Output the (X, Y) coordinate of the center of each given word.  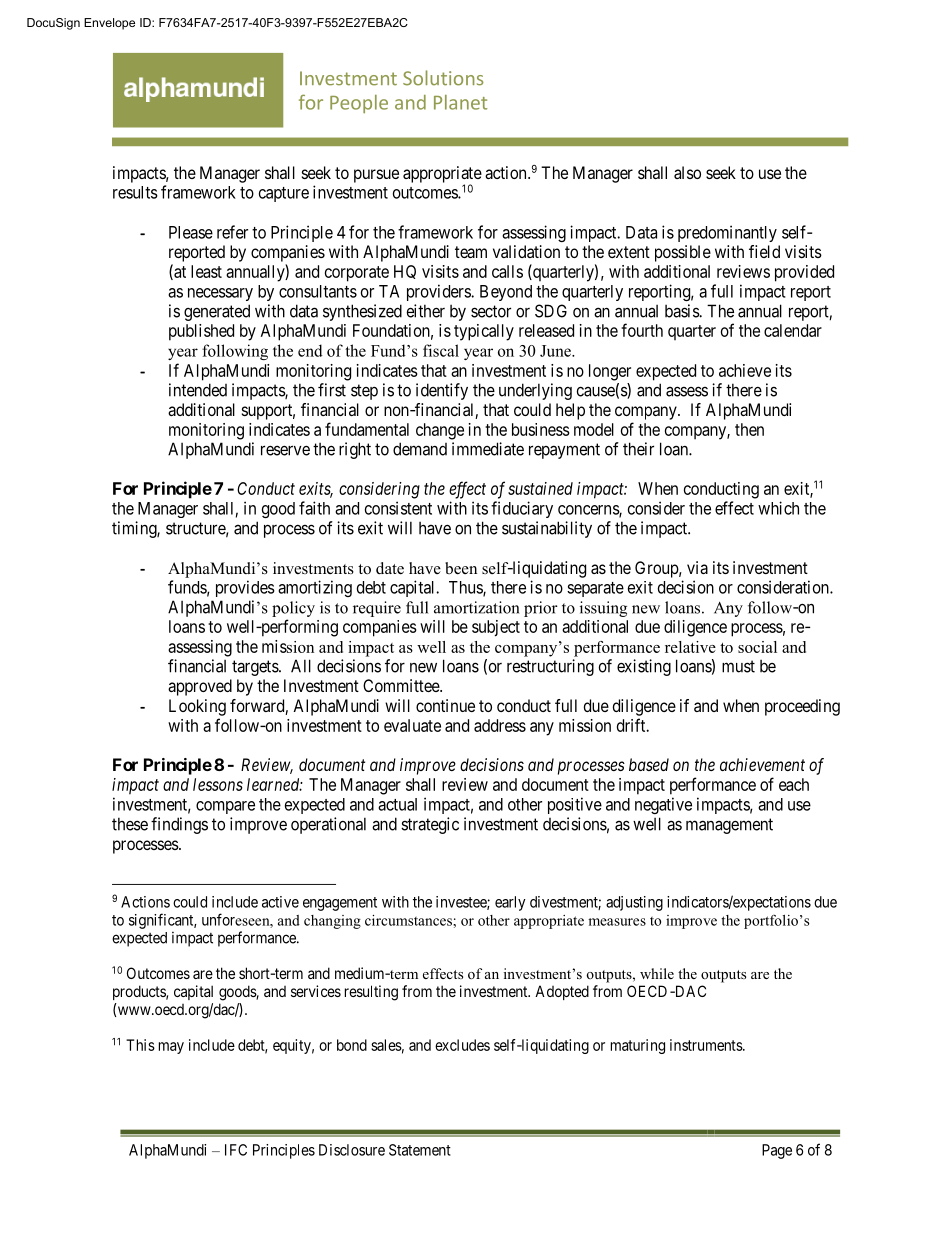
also (687, 172)
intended (198, 390)
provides (245, 588)
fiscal (441, 350)
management (729, 826)
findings (179, 825)
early (510, 903)
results (135, 192)
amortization (477, 607)
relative (690, 647)
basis (682, 311)
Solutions (443, 78)
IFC (236, 1150)
